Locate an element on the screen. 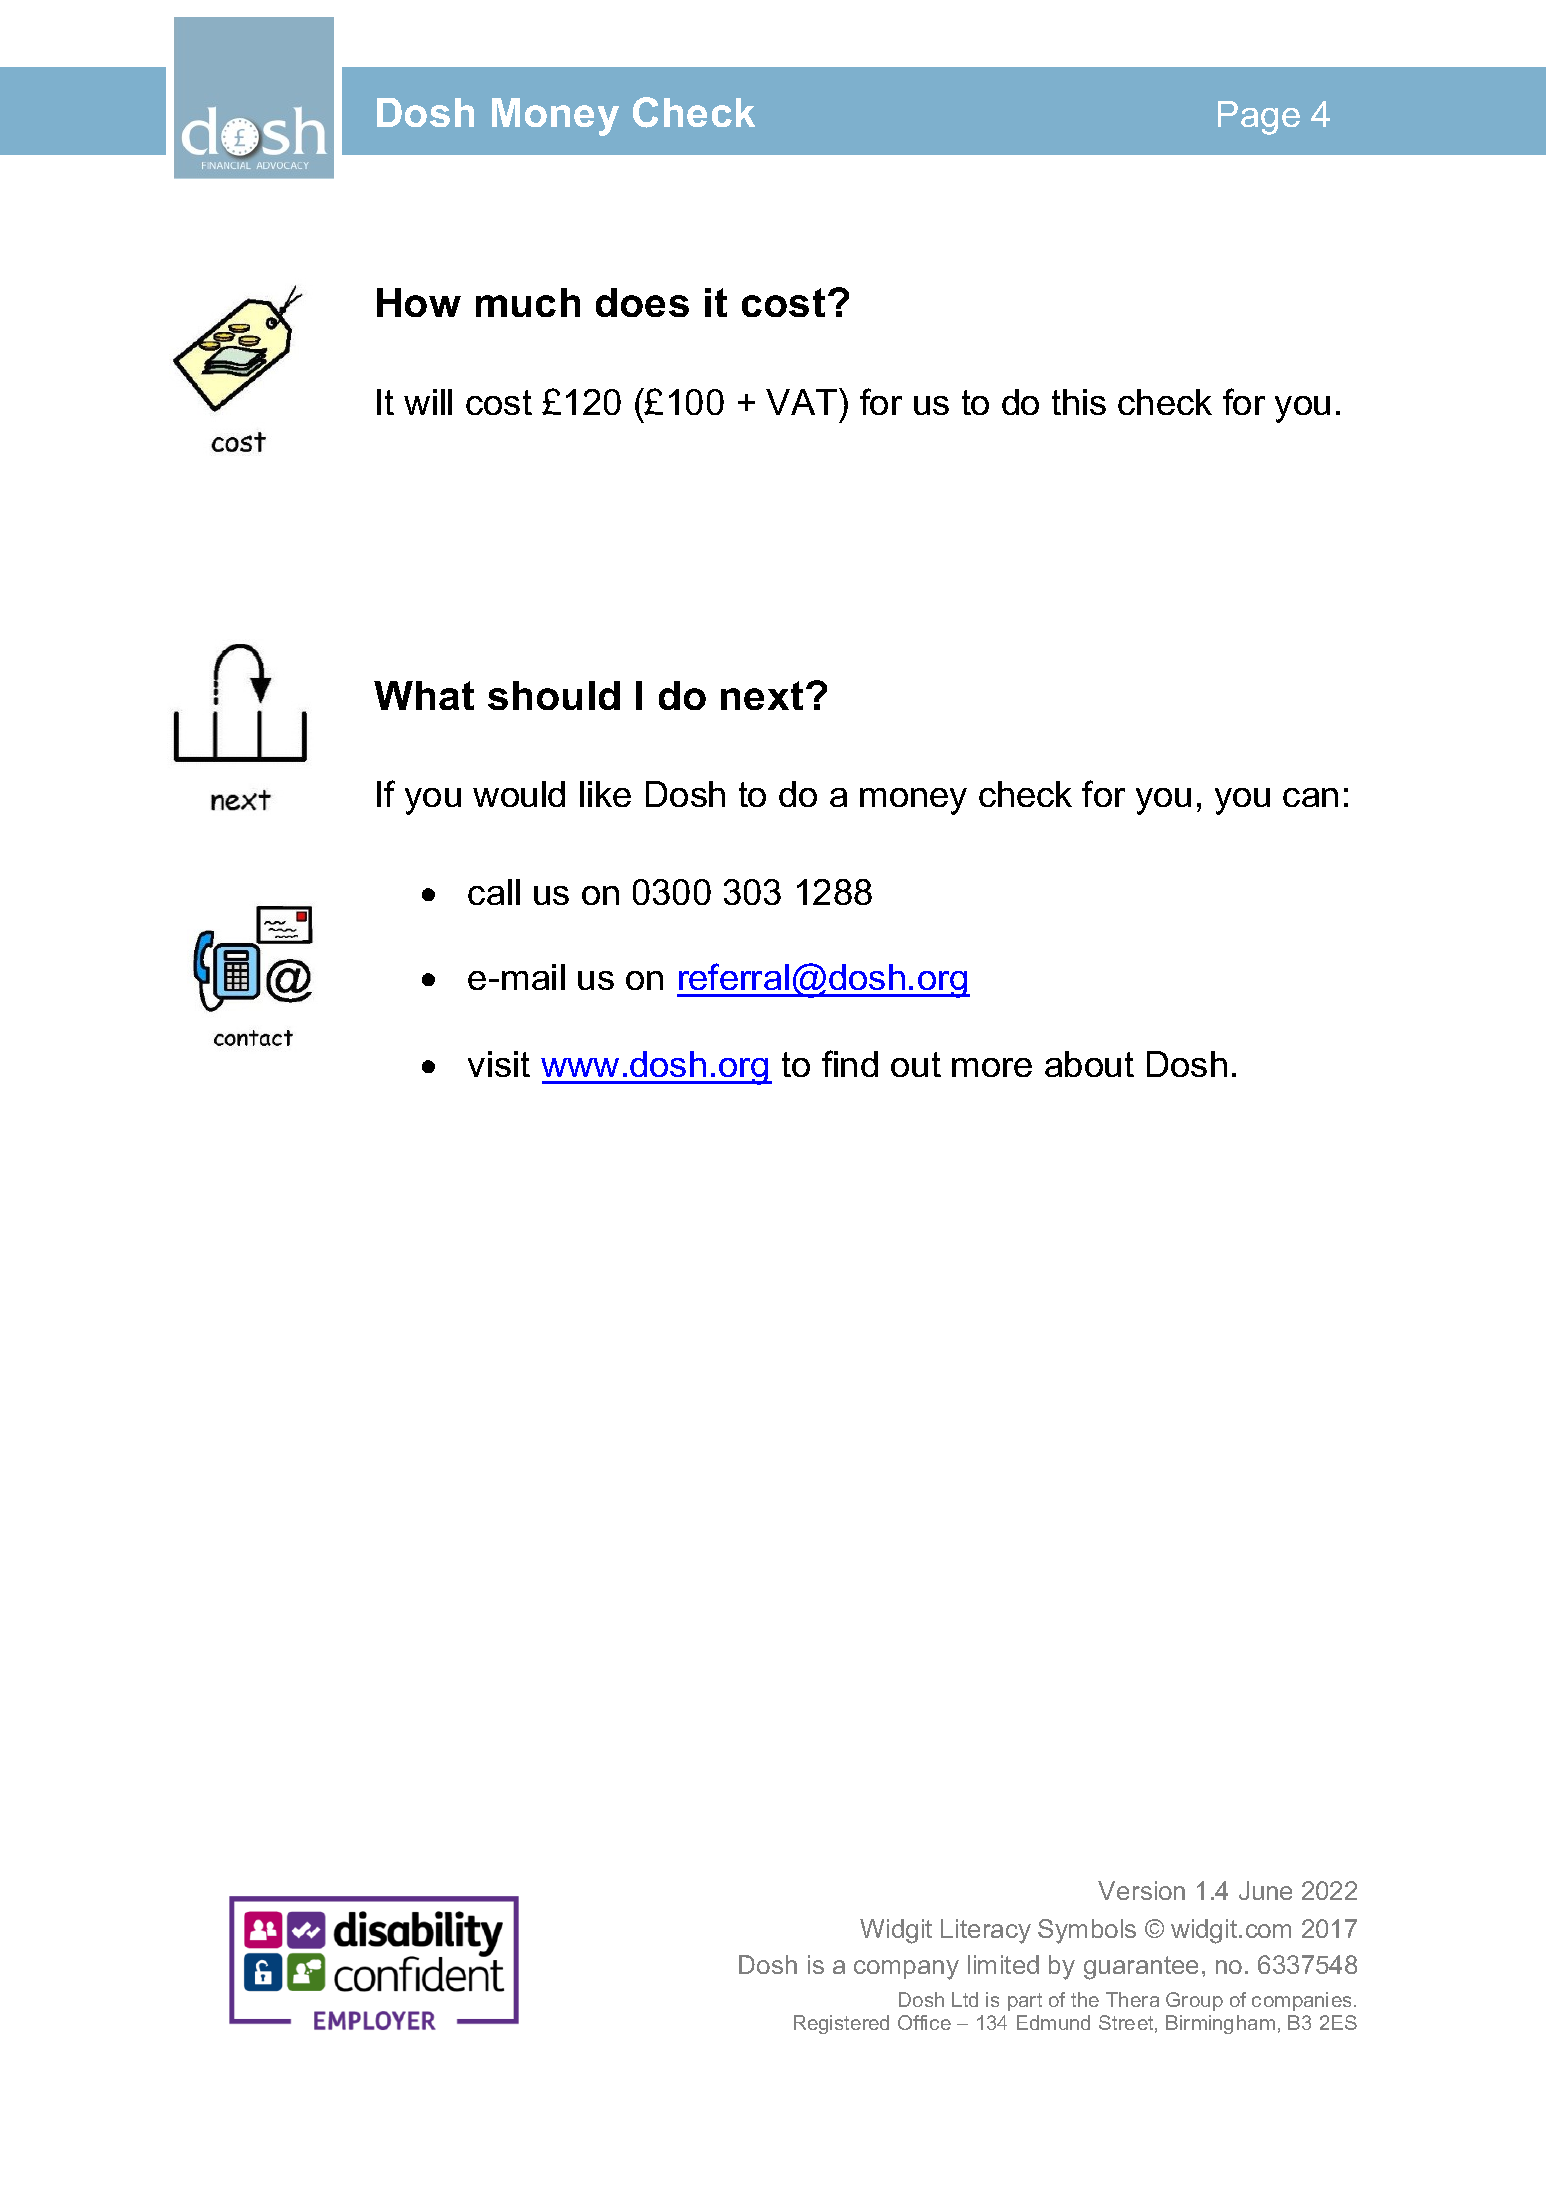 The height and width of the screenshot is (2186, 1546). find is located at coordinates (850, 1063).
